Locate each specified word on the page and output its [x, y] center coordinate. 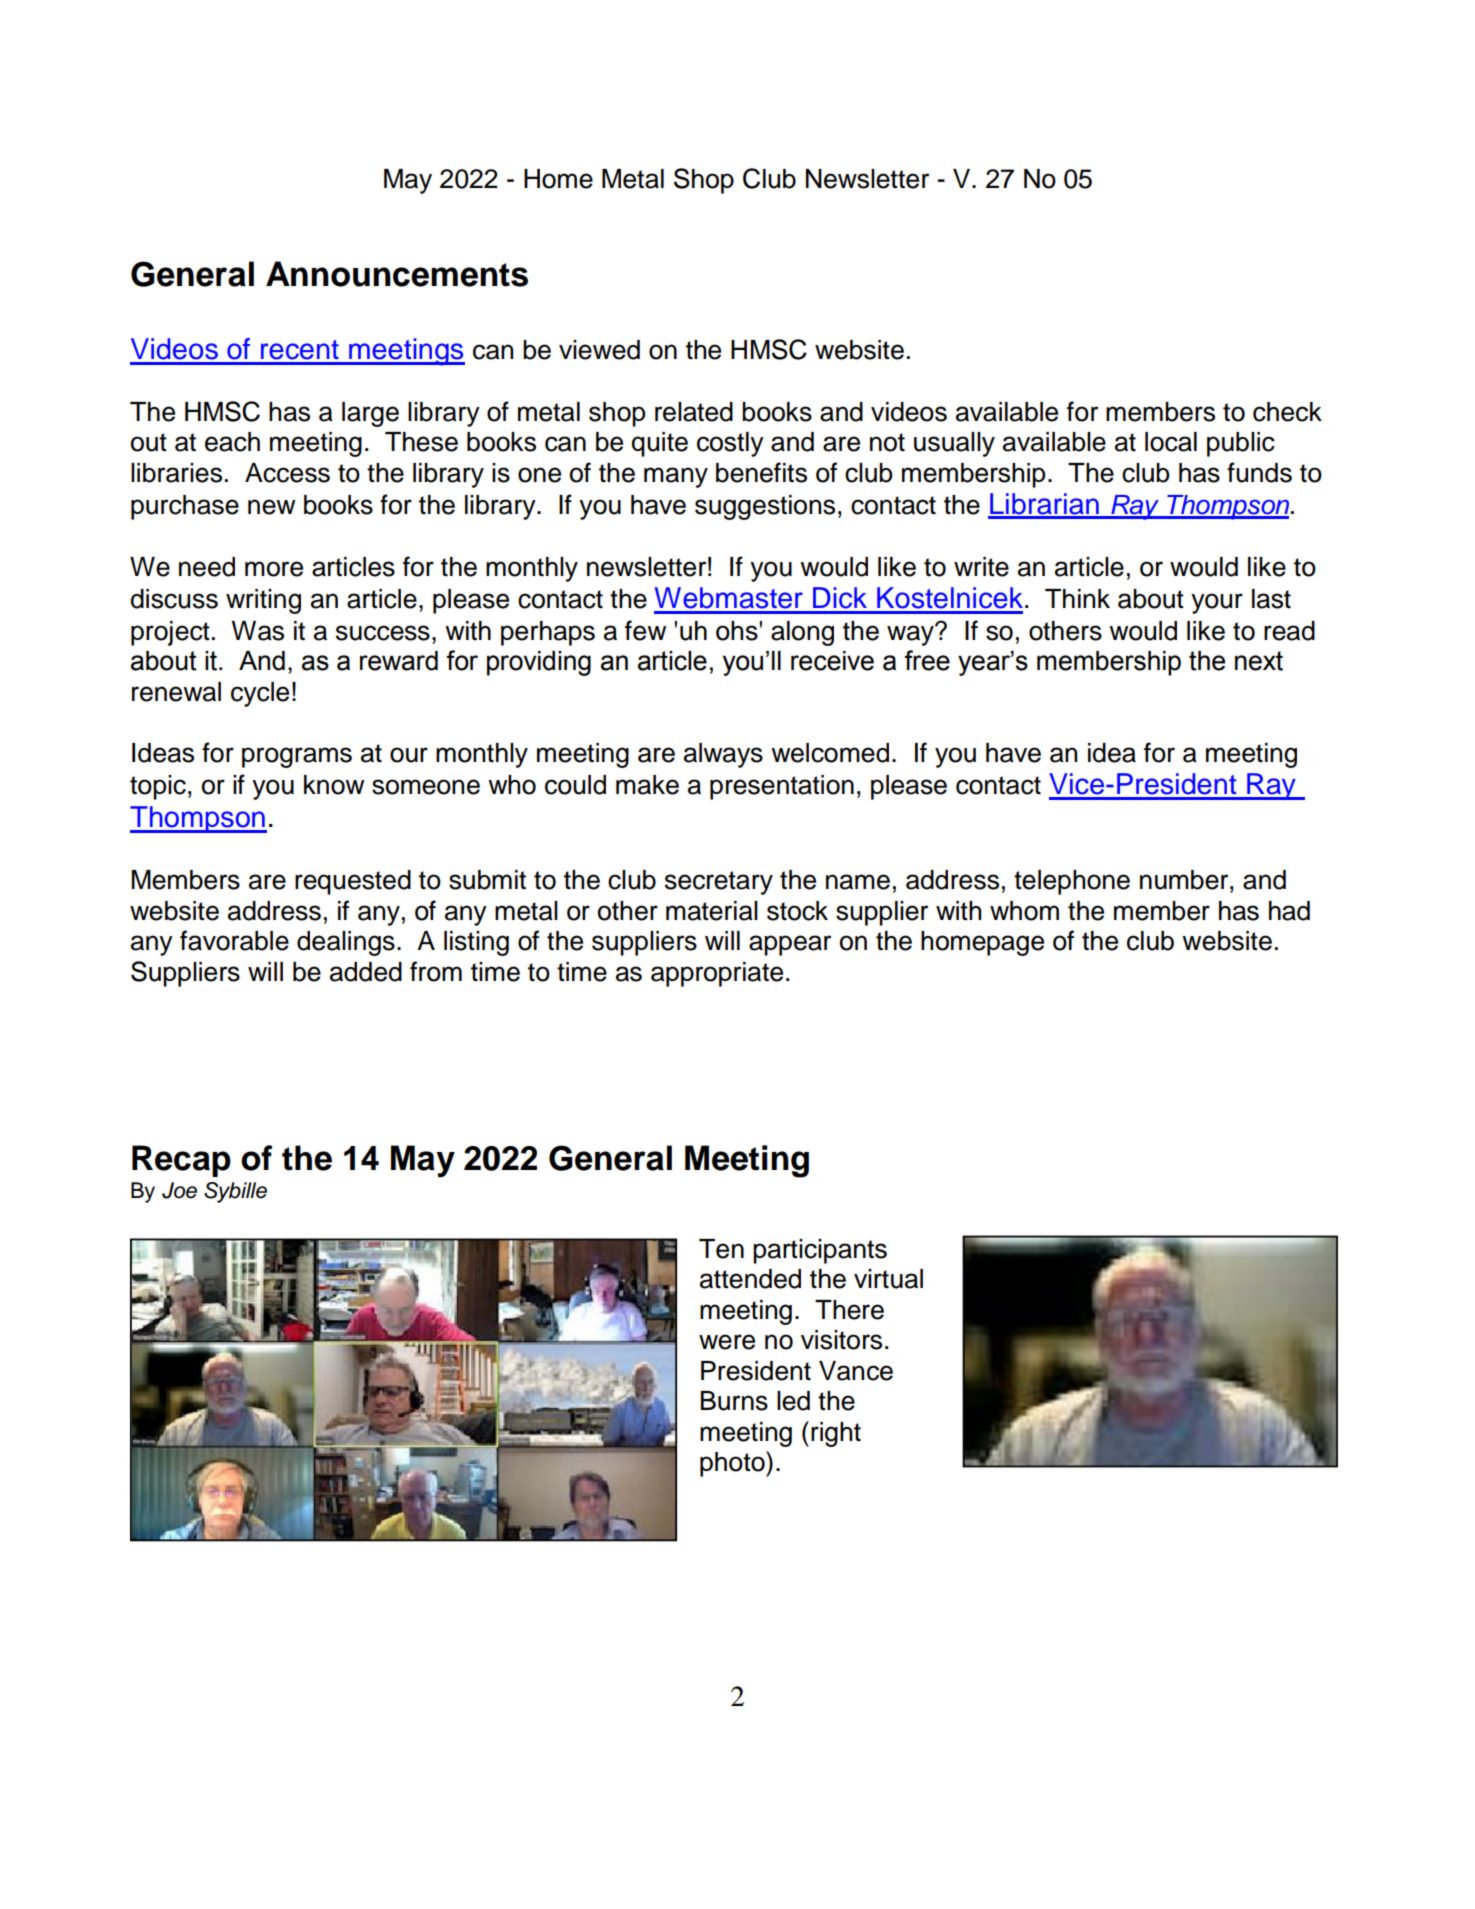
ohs [738, 631]
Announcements [397, 274]
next [1259, 661]
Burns [734, 1401]
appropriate [717, 974]
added [366, 972]
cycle [260, 694]
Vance [856, 1371]
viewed [599, 350]
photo [733, 1464]
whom [1024, 911]
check [1287, 412]
